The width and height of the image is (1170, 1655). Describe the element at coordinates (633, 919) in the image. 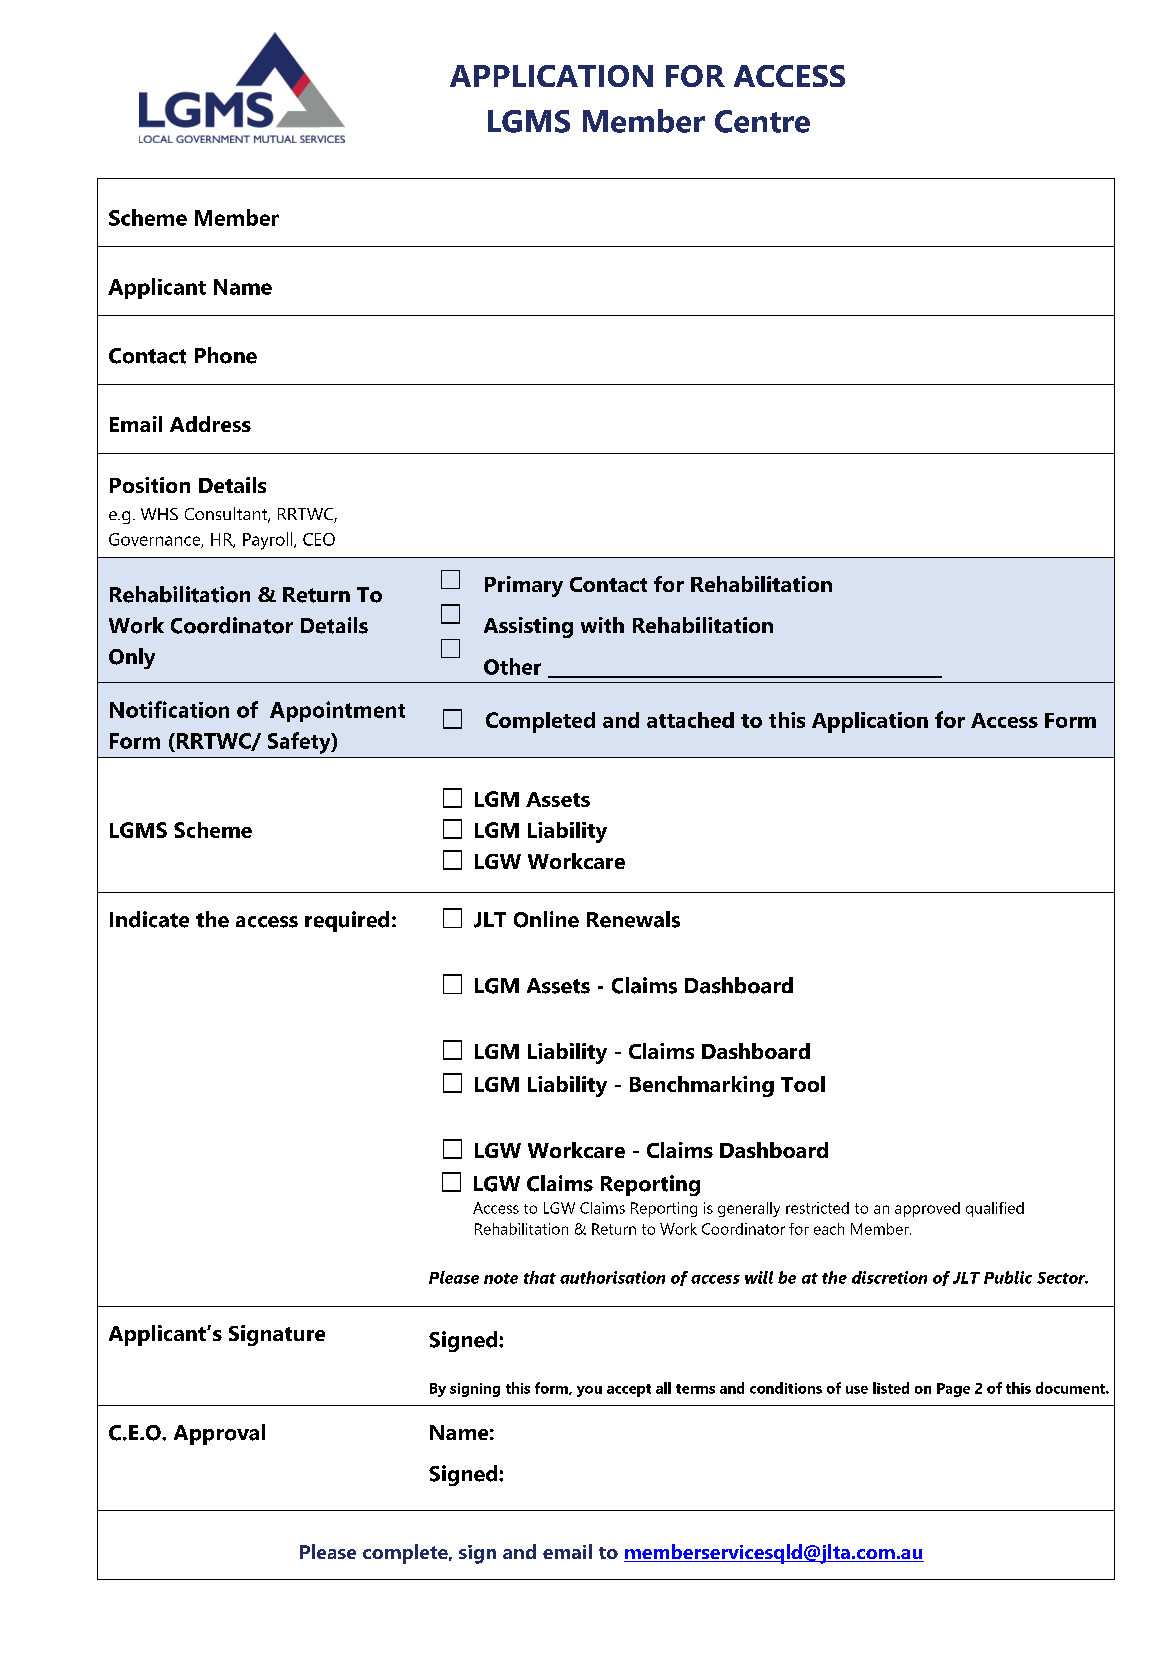

I see `Renewals` at that location.
